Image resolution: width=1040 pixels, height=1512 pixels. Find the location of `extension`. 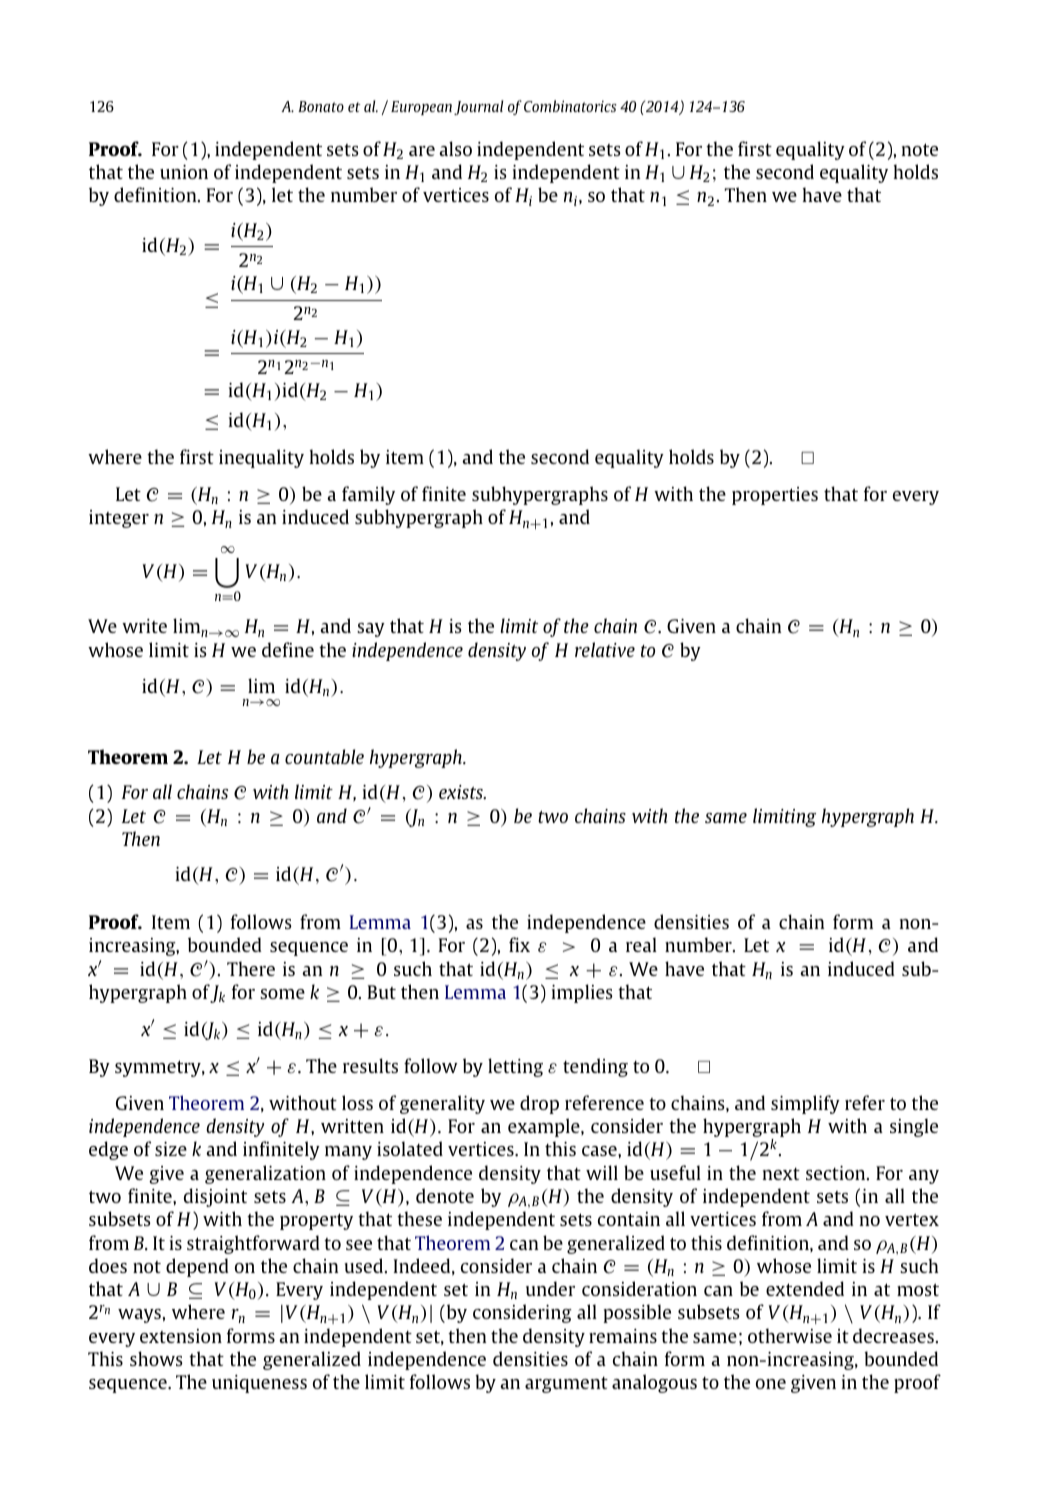

extension is located at coordinates (181, 1336).
